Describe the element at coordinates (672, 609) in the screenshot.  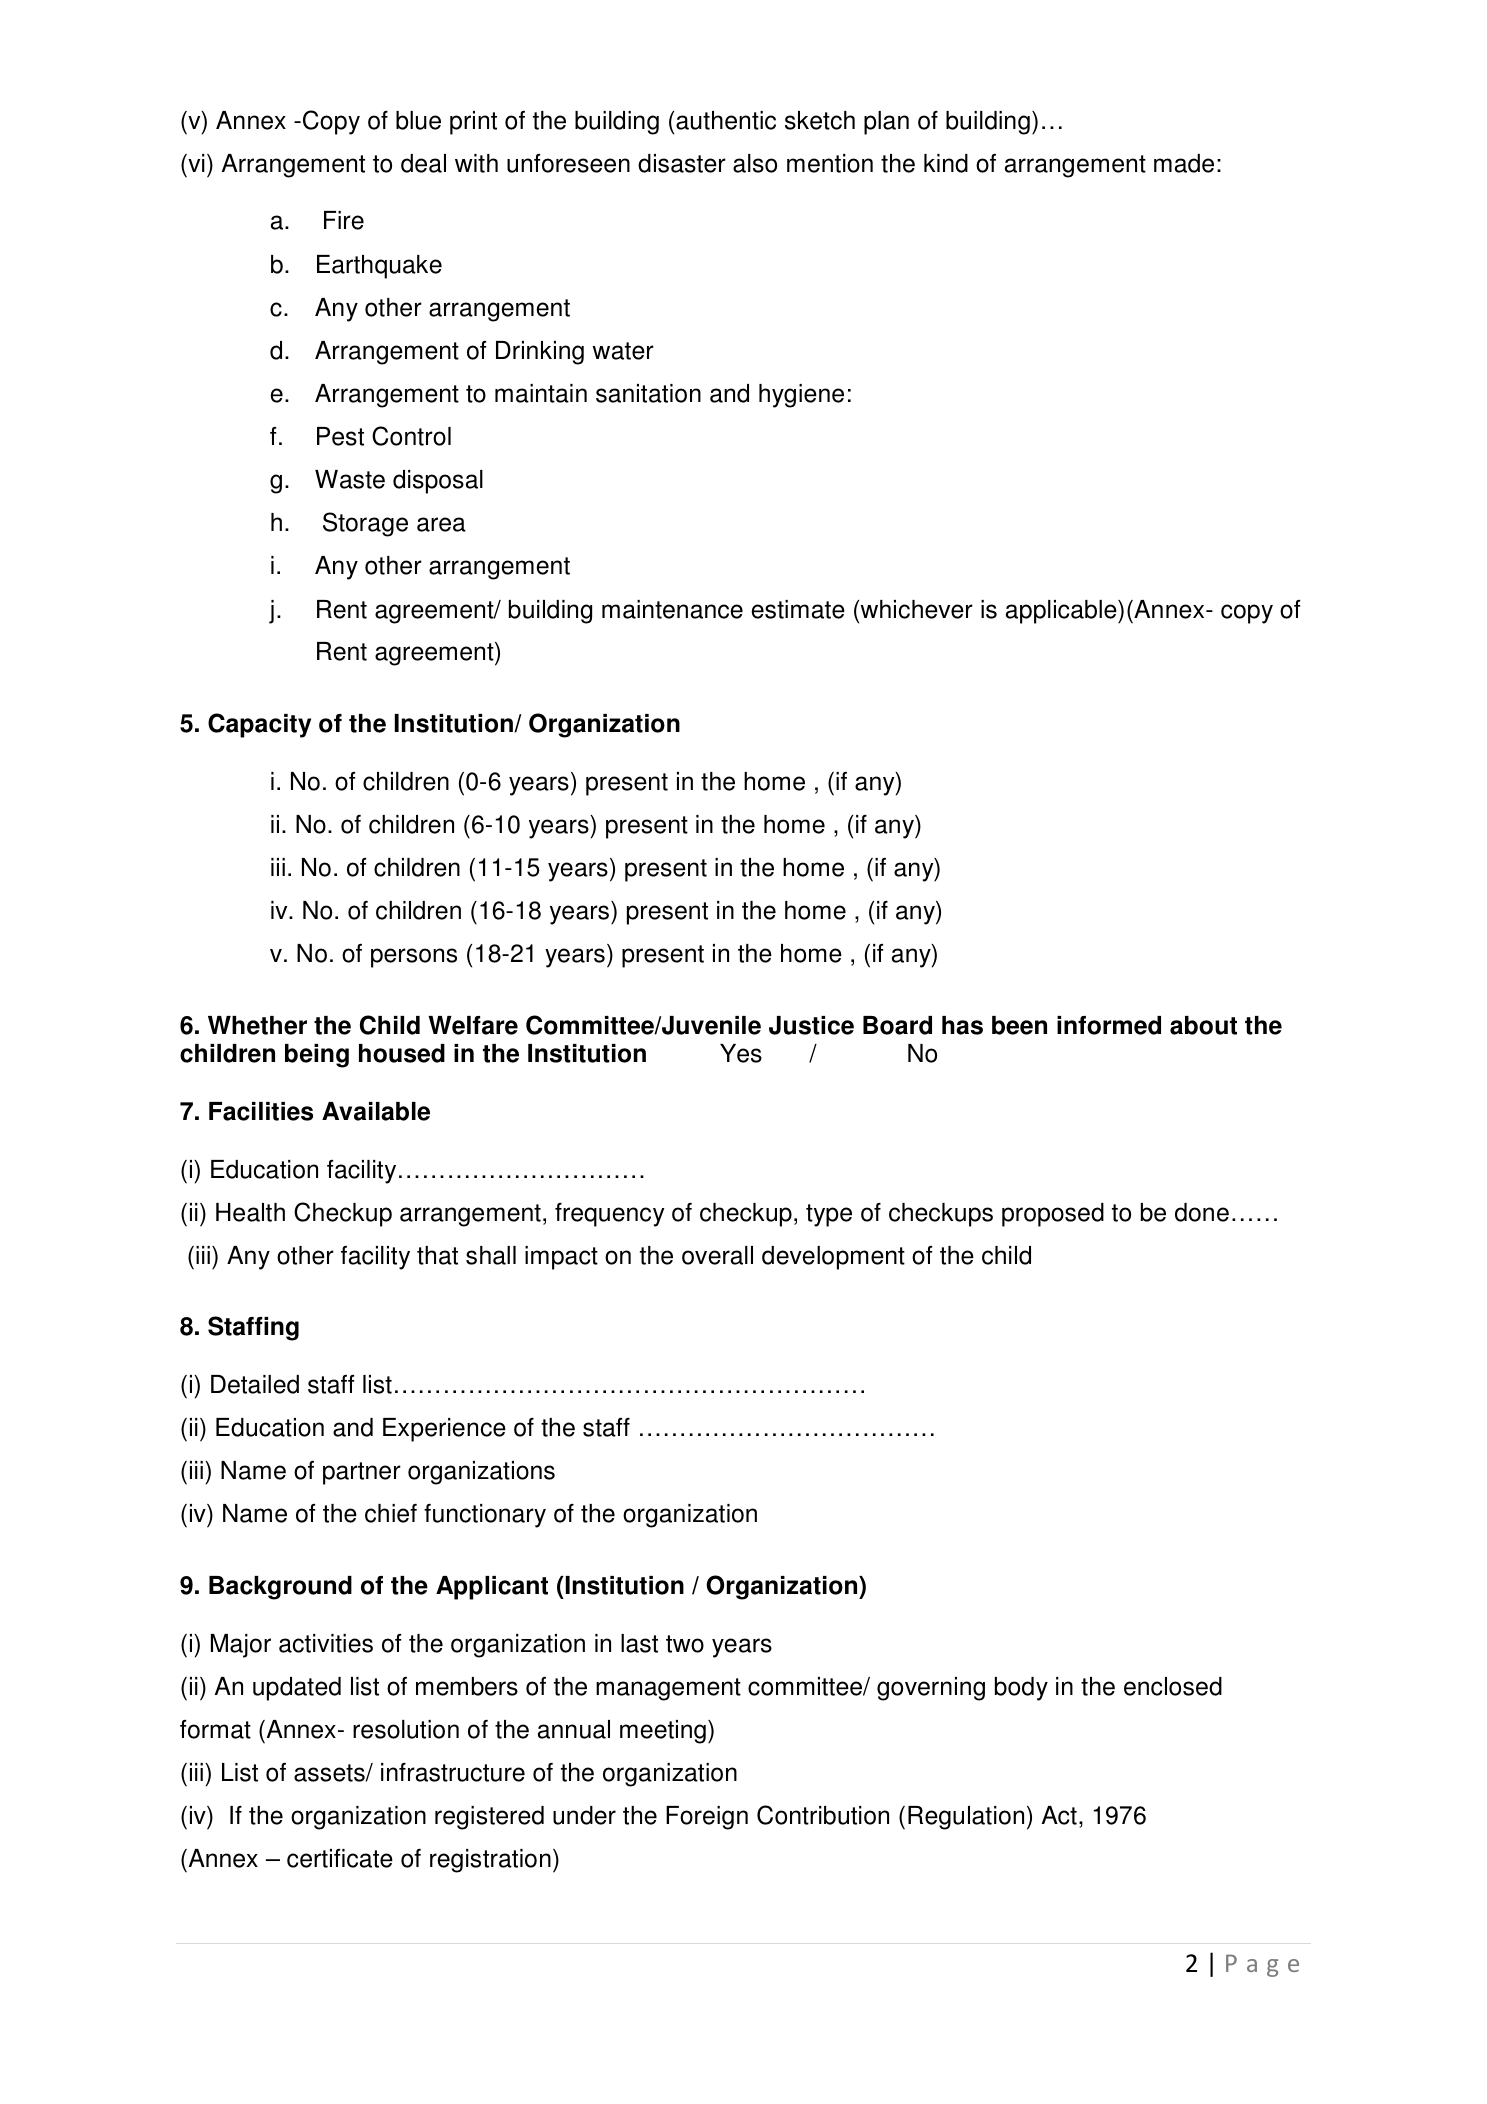
I see `maintenance` at that location.
